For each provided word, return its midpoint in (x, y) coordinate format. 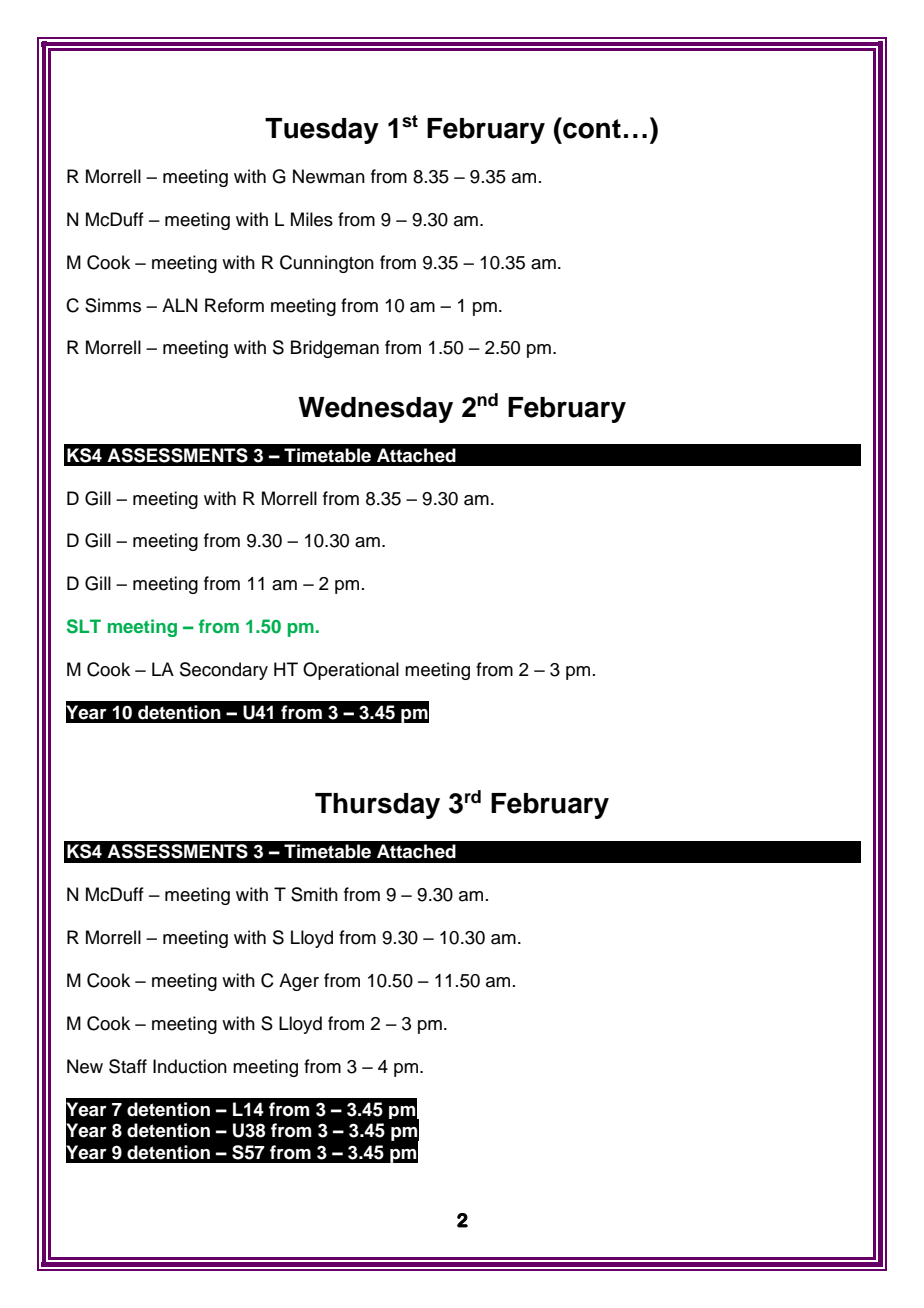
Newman (329, 176)
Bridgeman (335, 349)
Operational (351, 671)
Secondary (224, 671)
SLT (84, 626)
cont (591, 128)
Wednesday (375, 410)
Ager (299, 982)
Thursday (377, 806)
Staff (128, 1066)
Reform (234, 305)
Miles (312, 219)
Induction (190, 1066)
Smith (314, 894)
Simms (113, 305)
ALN (179, 305)
